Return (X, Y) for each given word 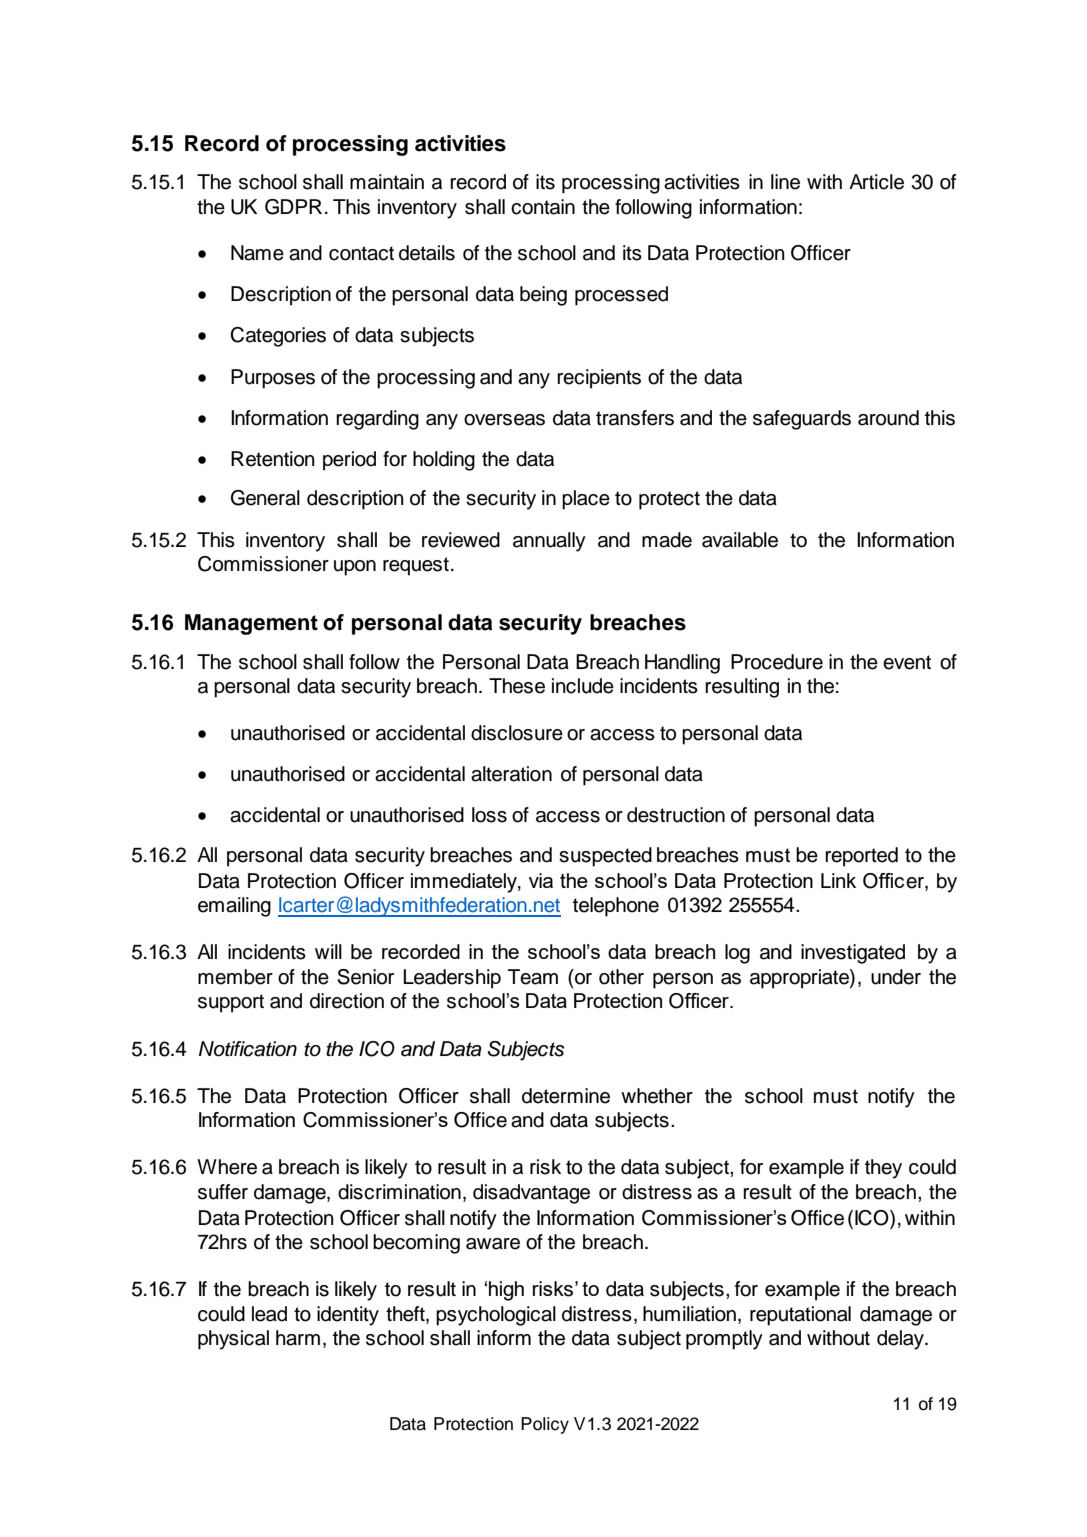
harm (298, 1338)
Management (251, 624)
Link (838, 880)
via (541, 880)
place (586, 500)
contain (543, 207)
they (883, 1169)
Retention (273, 459)
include (583, 686)
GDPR (293, 207)
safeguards (802, 420)
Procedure (777, 662)
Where (227, 1167)
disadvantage (531, 1194)
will (328, 951)
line (785, 182)
